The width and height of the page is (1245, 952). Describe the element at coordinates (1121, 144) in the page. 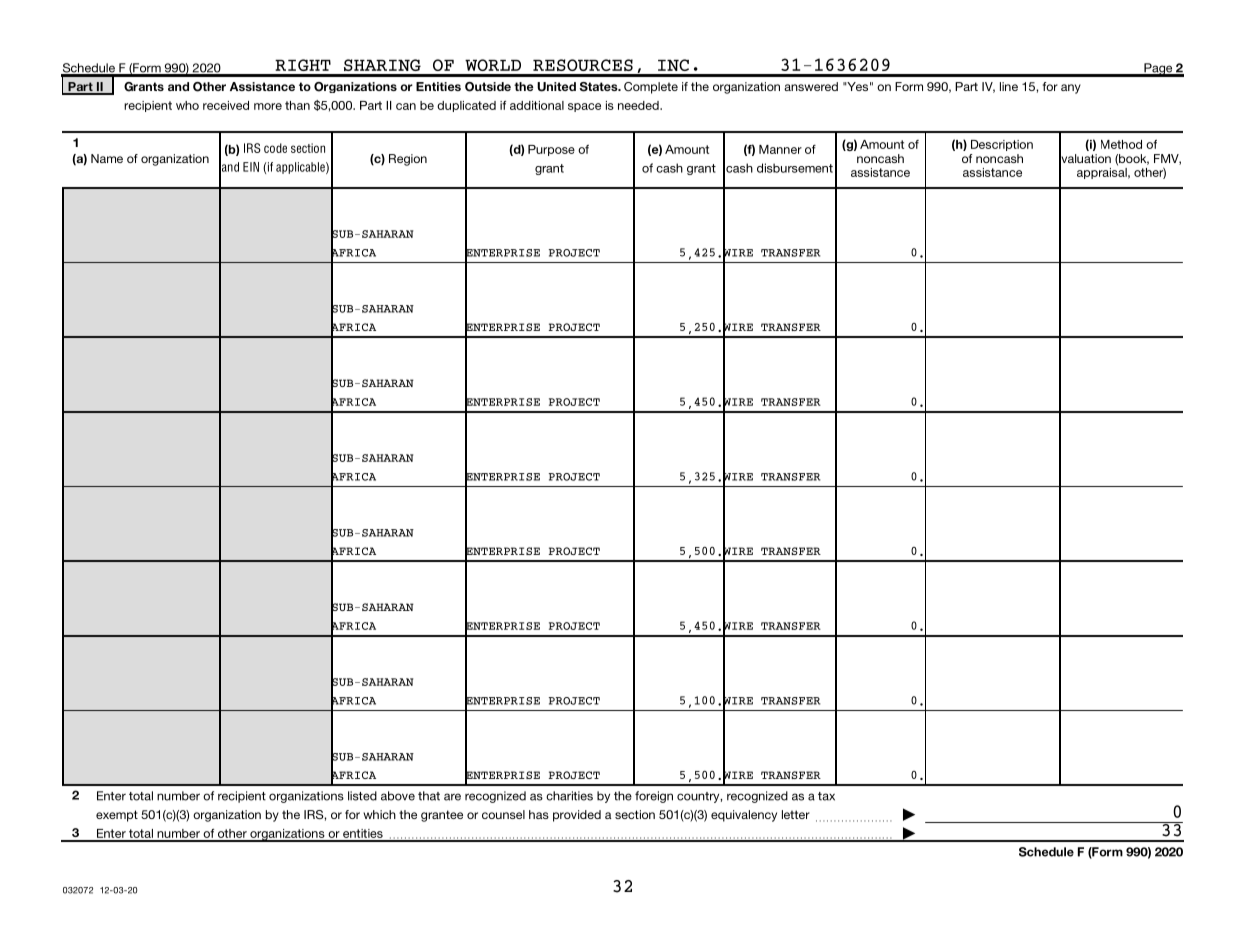

I see `Method` at that location.
